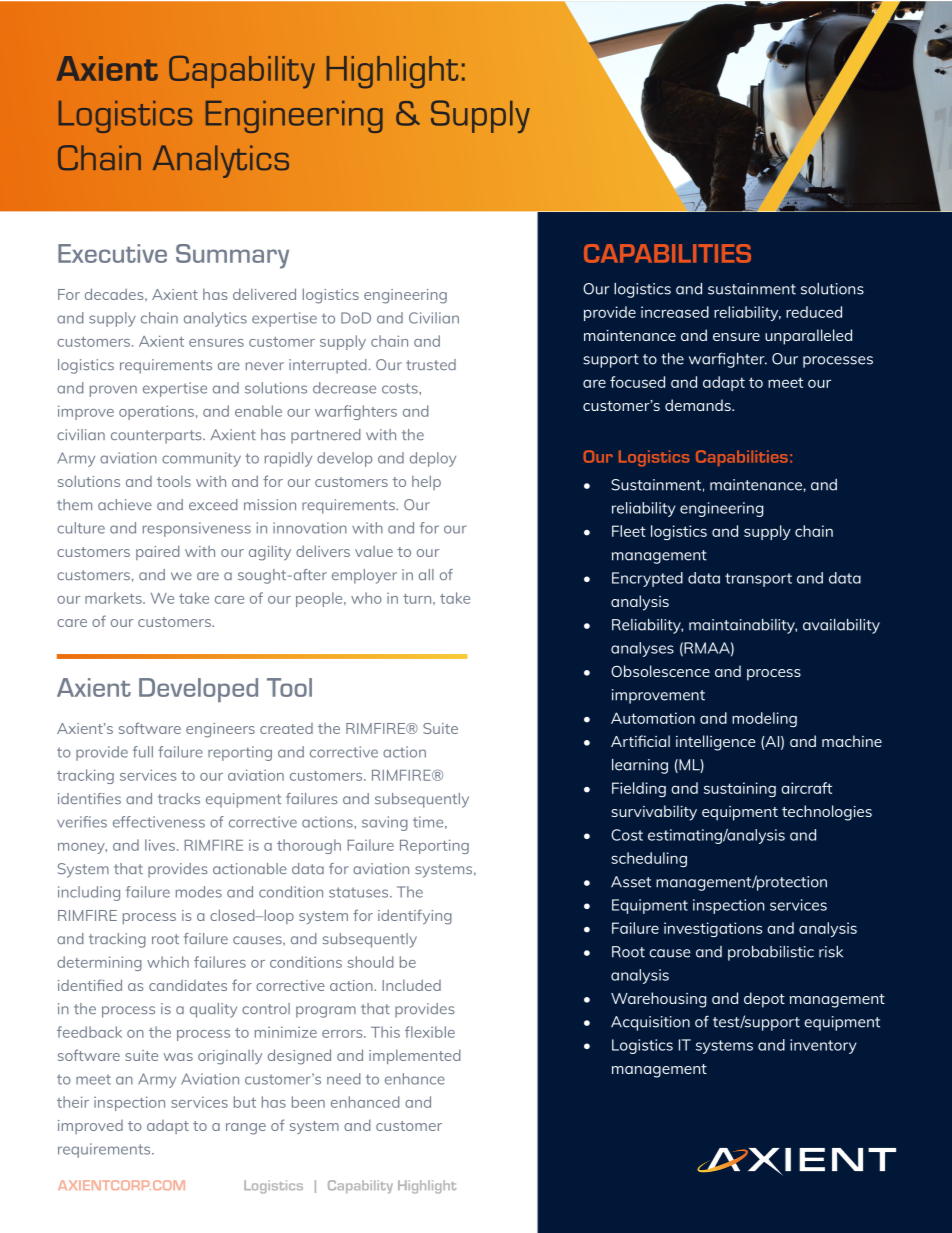  What do you see at coordinates (115, 294) in the screenshot?
I see `decades` at bounding box center [115, 294].
